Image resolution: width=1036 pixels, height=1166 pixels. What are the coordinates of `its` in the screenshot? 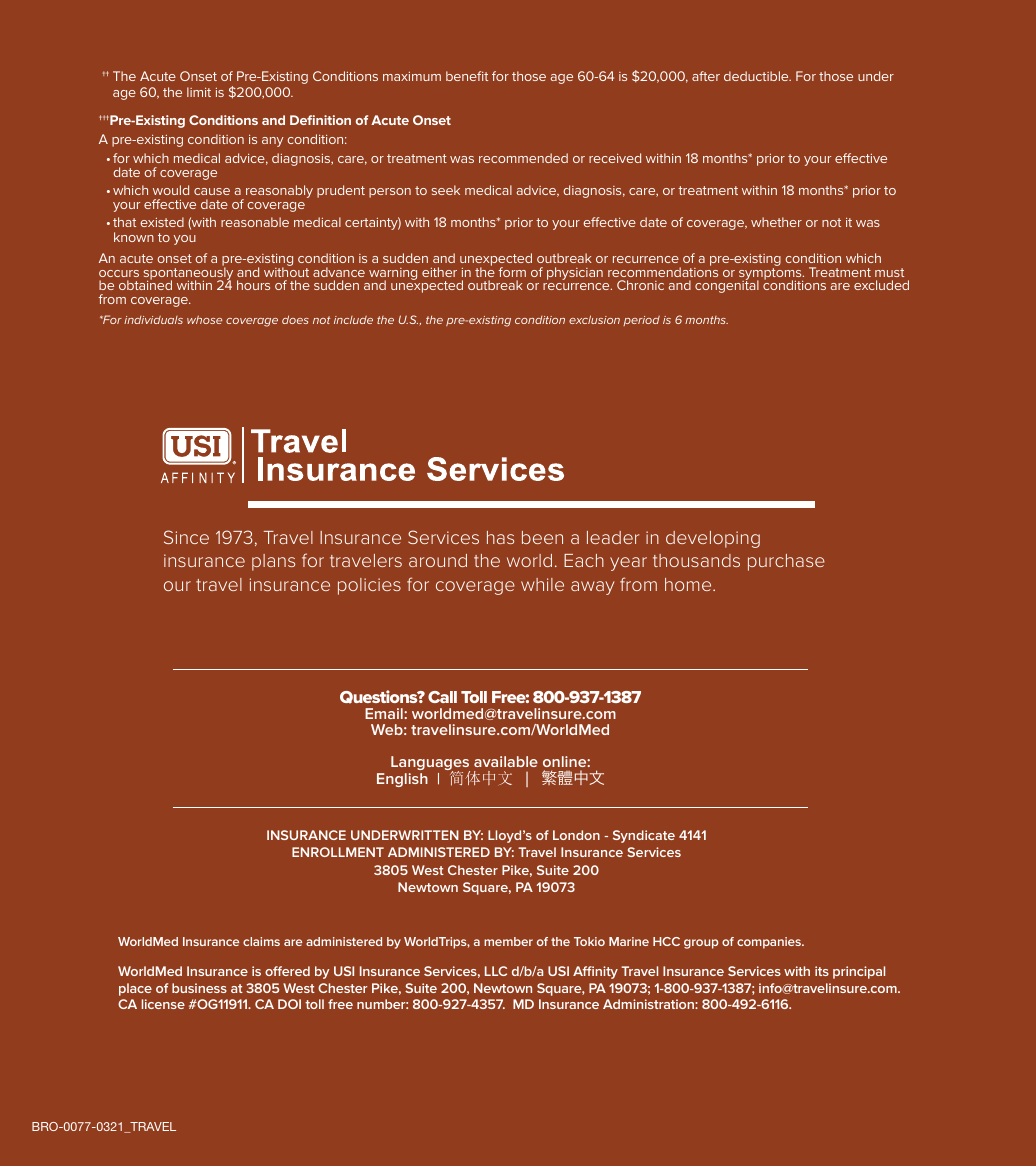 It's located at (822, 971).
